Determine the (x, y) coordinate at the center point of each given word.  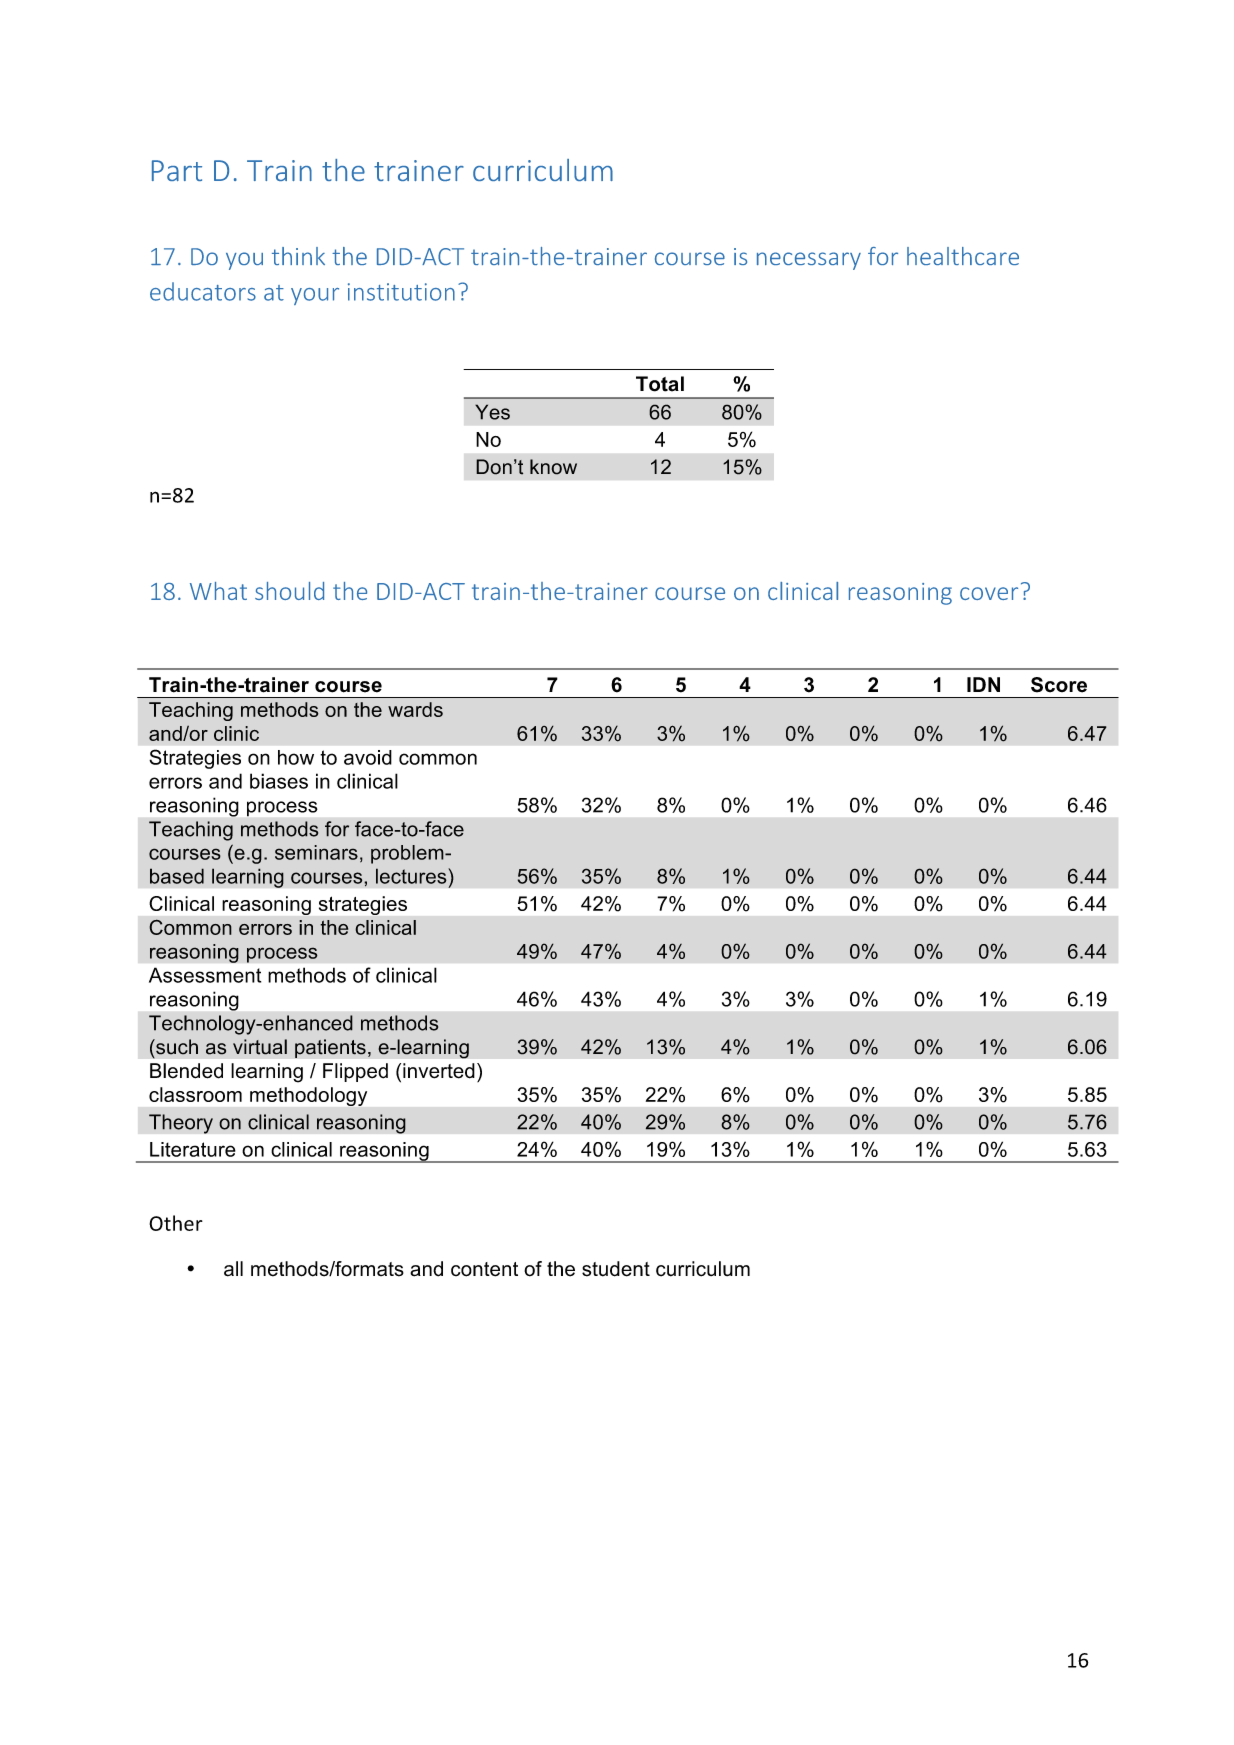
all (233, 1269)
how (296, 757)
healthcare (963, 256)
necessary (809, 261)
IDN (983, 684)
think (298, 256)
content (484, 1269)
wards (415, 709)
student (616, 1269)
